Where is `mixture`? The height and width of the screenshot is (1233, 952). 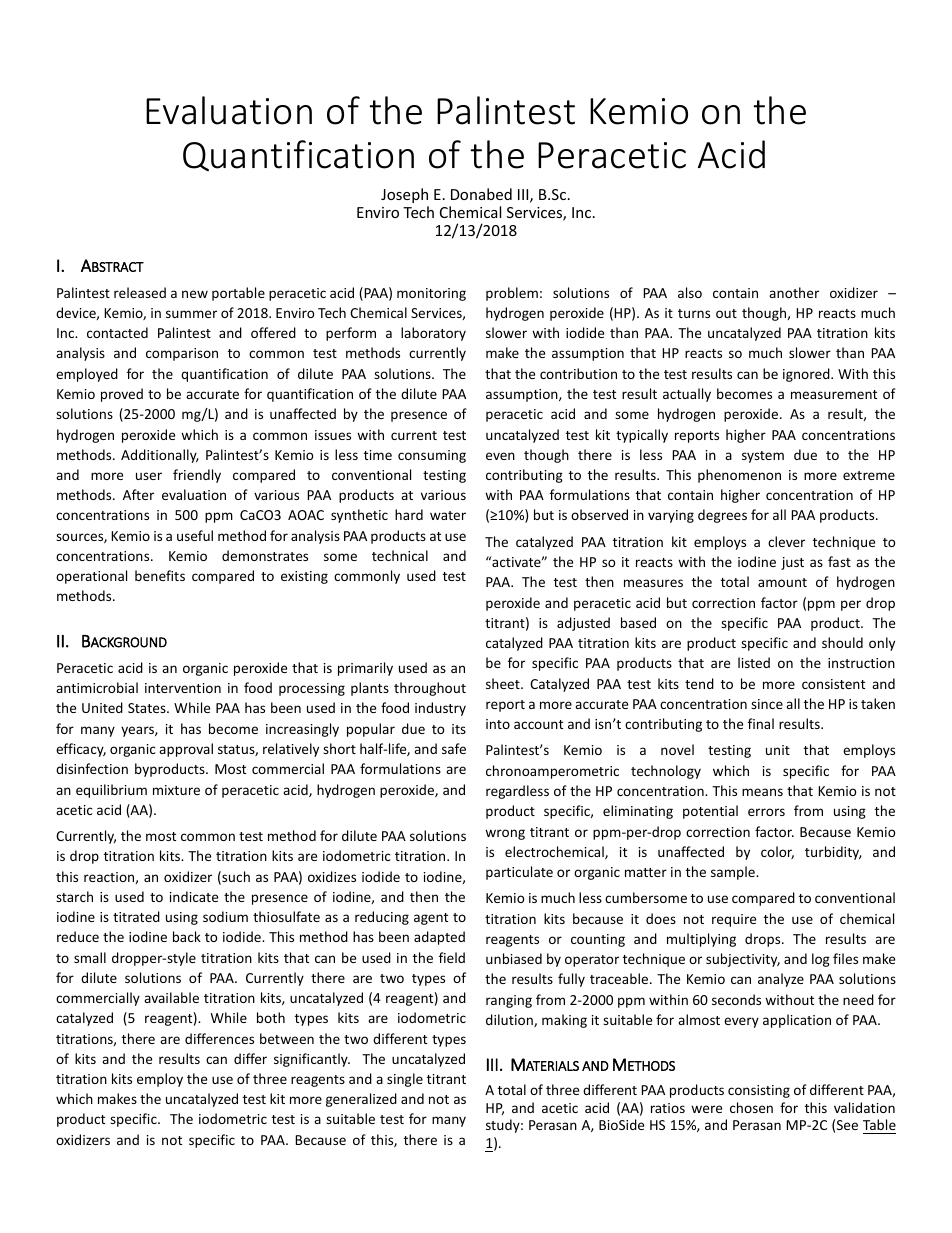
mixture is located at coordinates (176, 790).
